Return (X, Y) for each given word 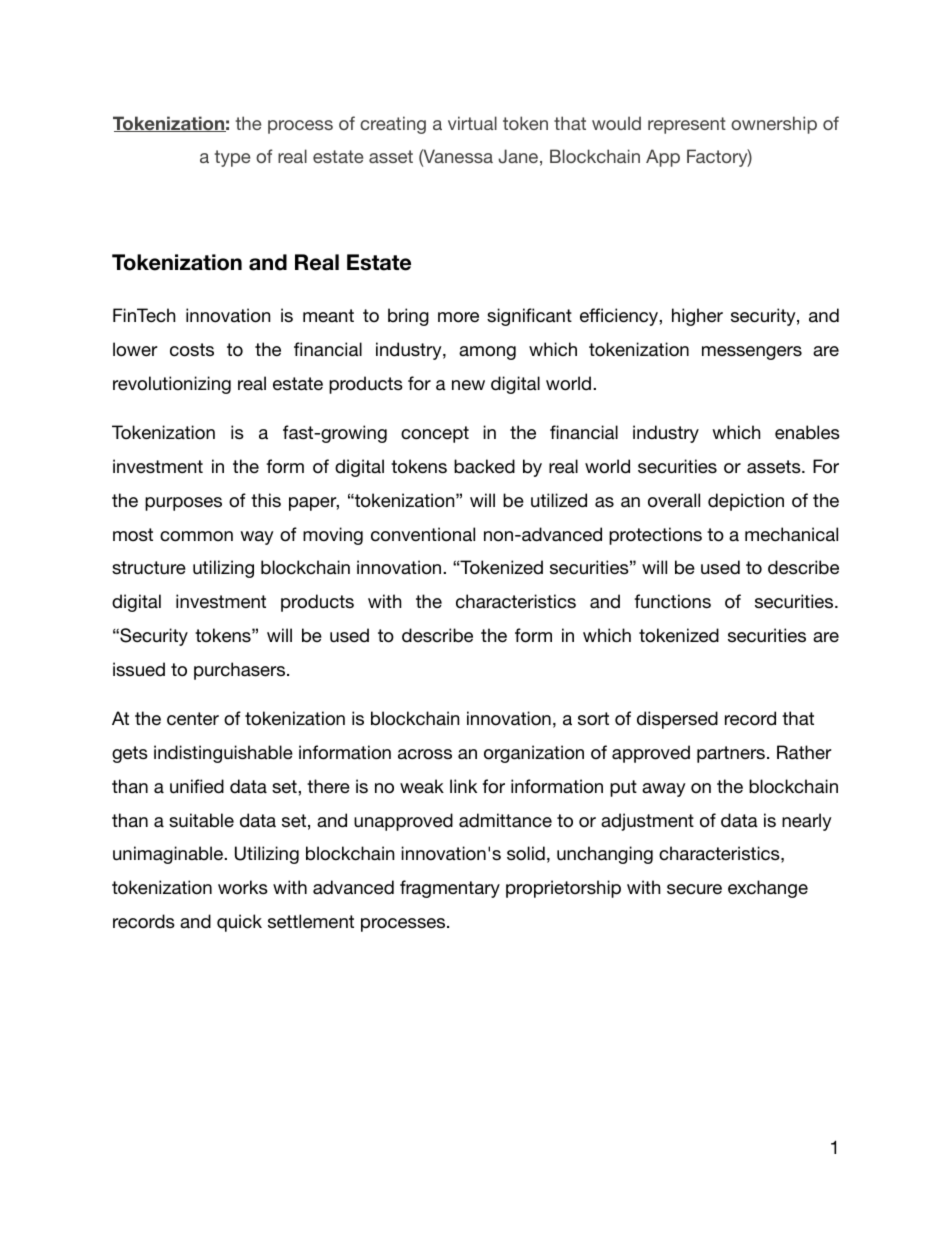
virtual (472, 123)
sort (593, 719)
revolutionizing (172, 385)
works (243, 887)
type (233, 158)
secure (694, 889)
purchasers (241, 671)
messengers (752, 353)
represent (687, 125)
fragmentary (450, 889)
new (468, 385)
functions (672, 601)
